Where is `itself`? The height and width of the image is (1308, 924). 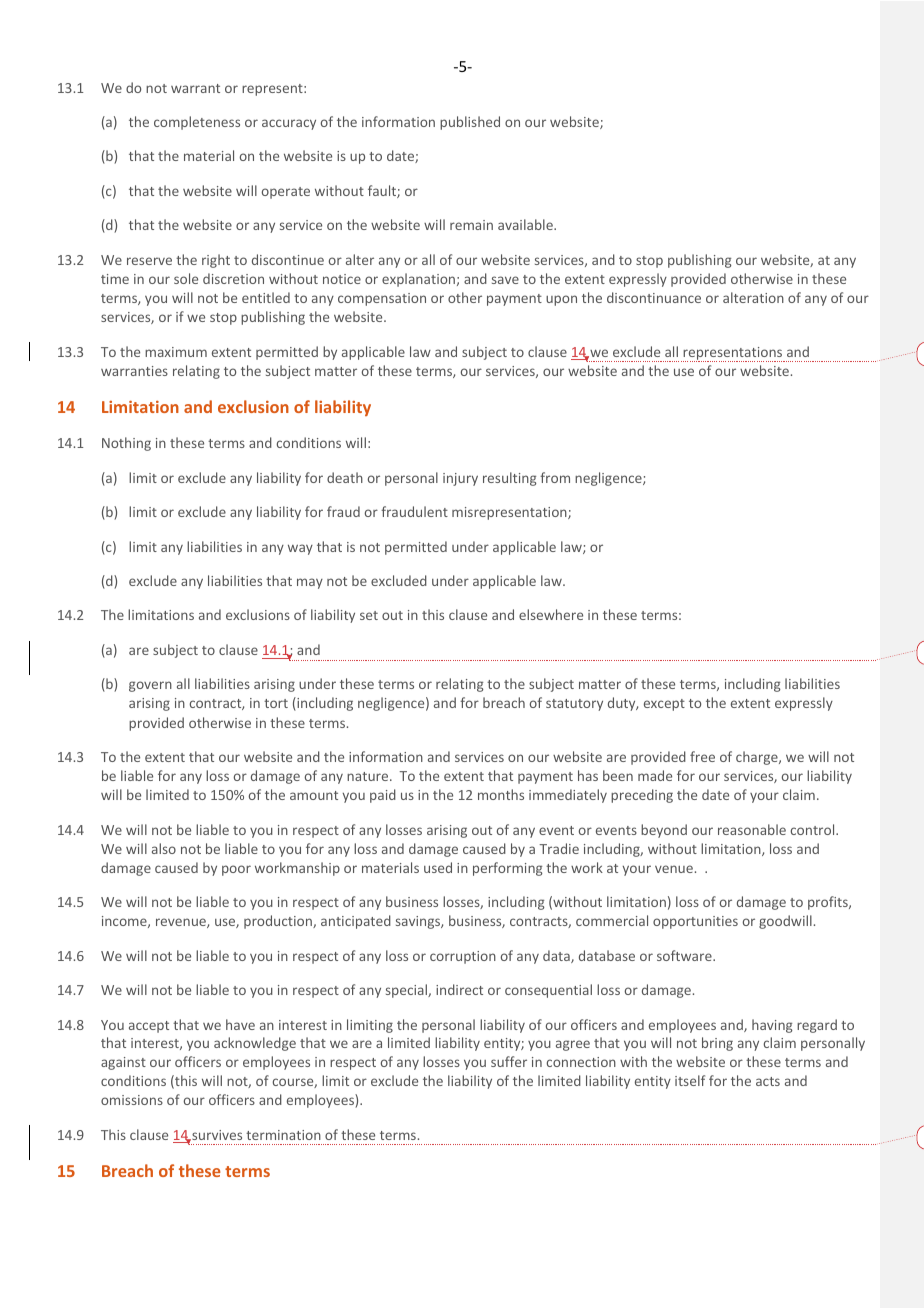
itself is located at coordinates (690, 1080).
